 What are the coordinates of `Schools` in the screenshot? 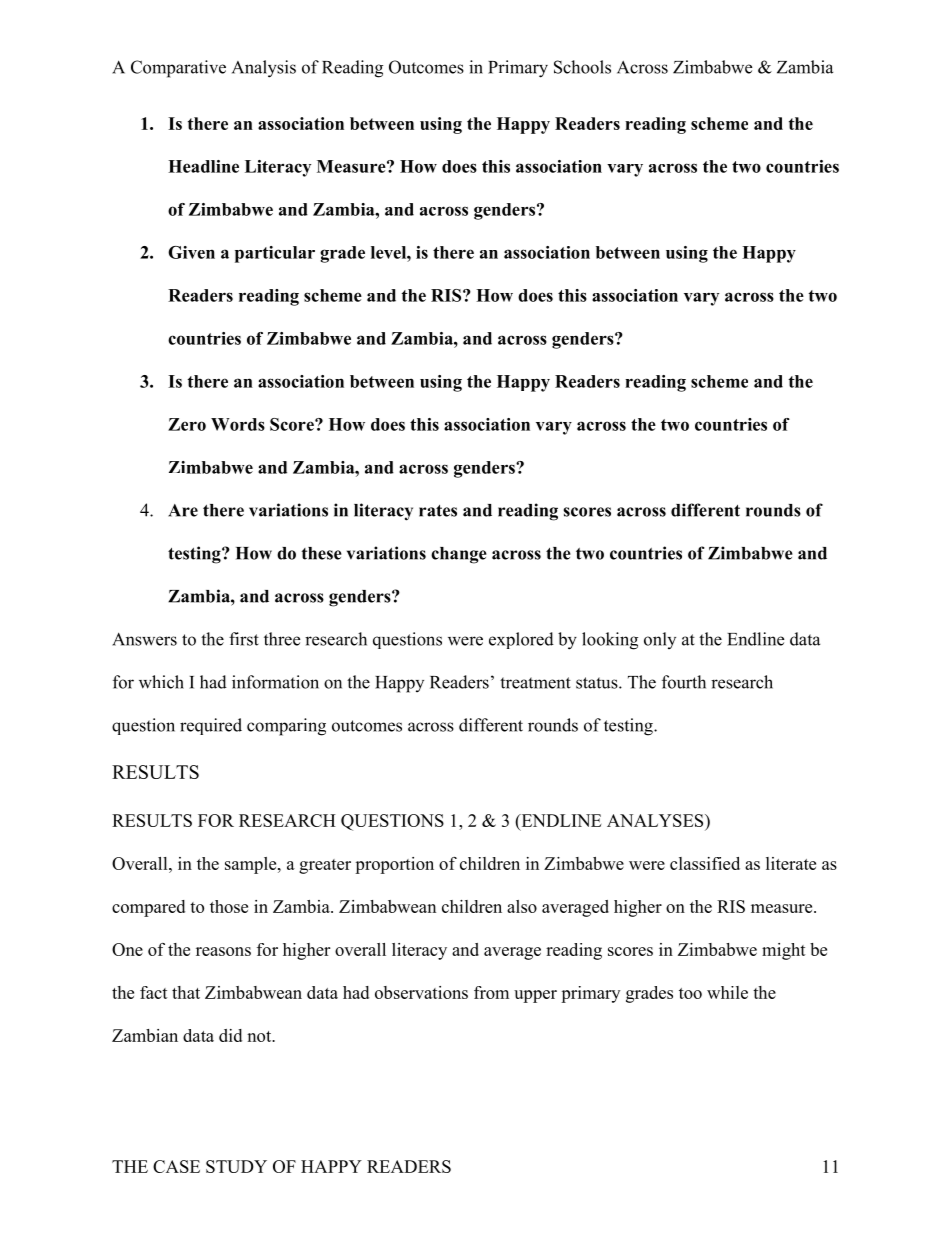 It's located at (582, 67).
